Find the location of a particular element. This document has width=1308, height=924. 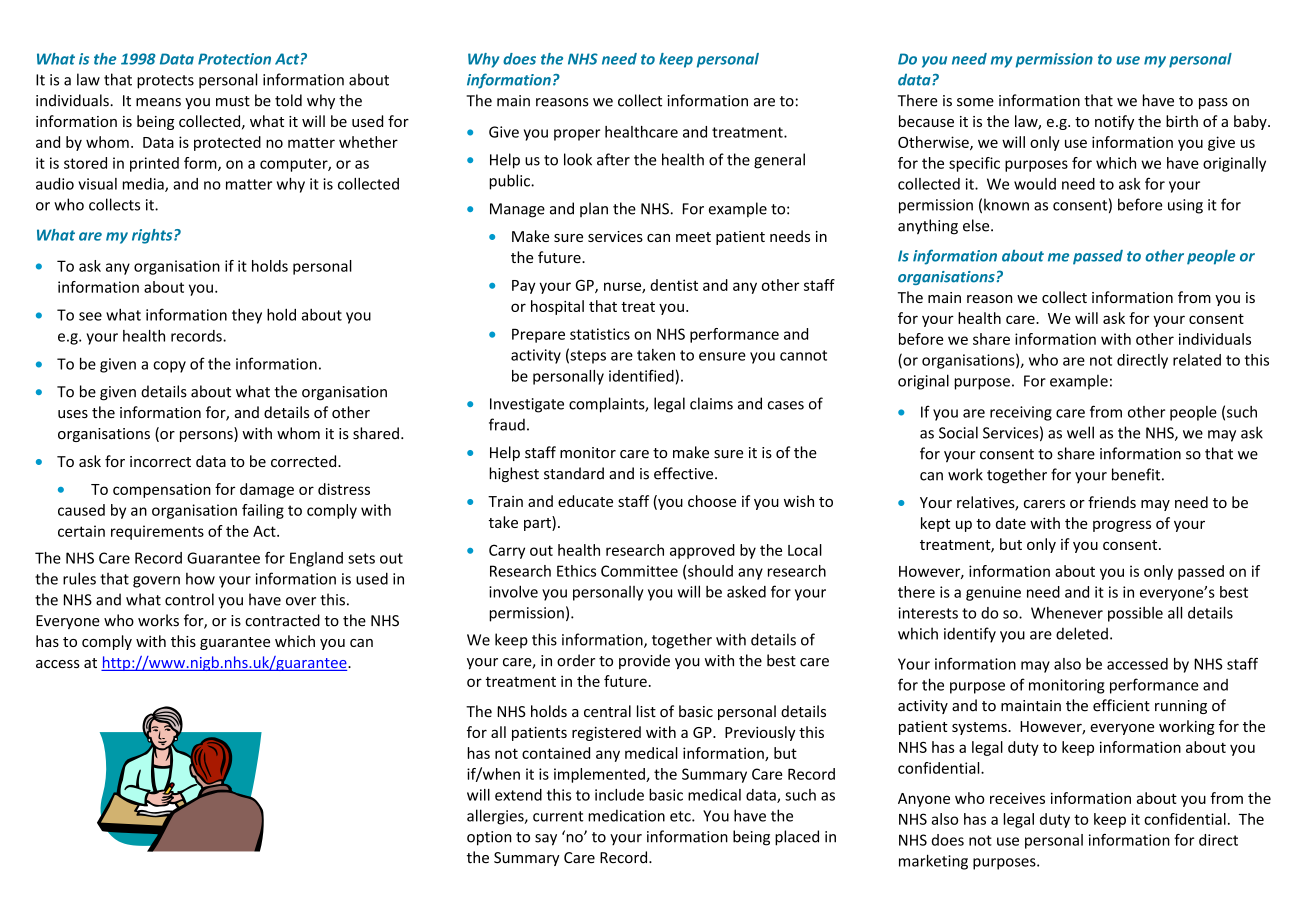

receives is located at coordinates (1017, 798).
